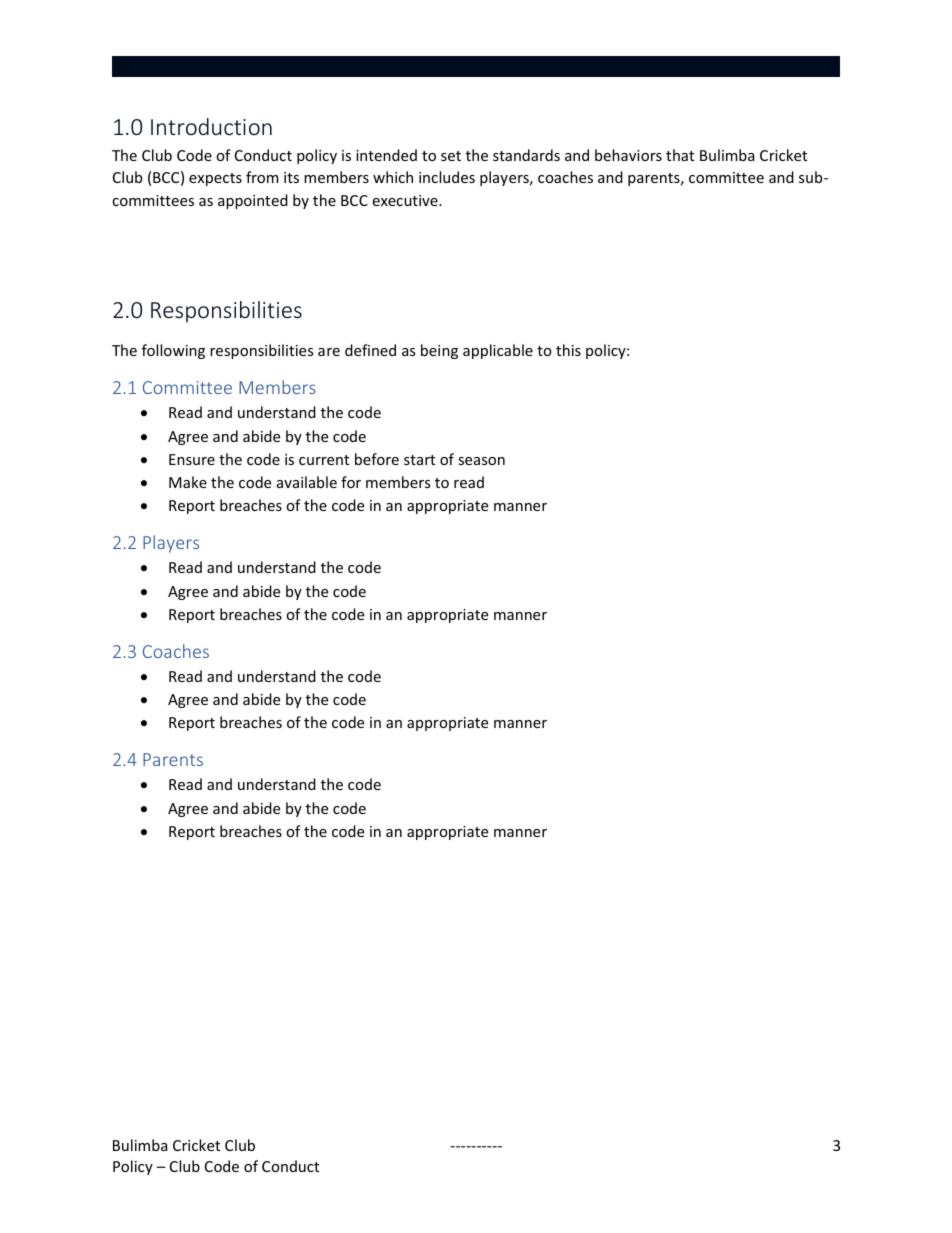 Image resolution: width=952 pixels, height=1233 pixels. What do you see at coordinates (439, 351) in the document?
I see `being` at bounding box center [439, 351].
